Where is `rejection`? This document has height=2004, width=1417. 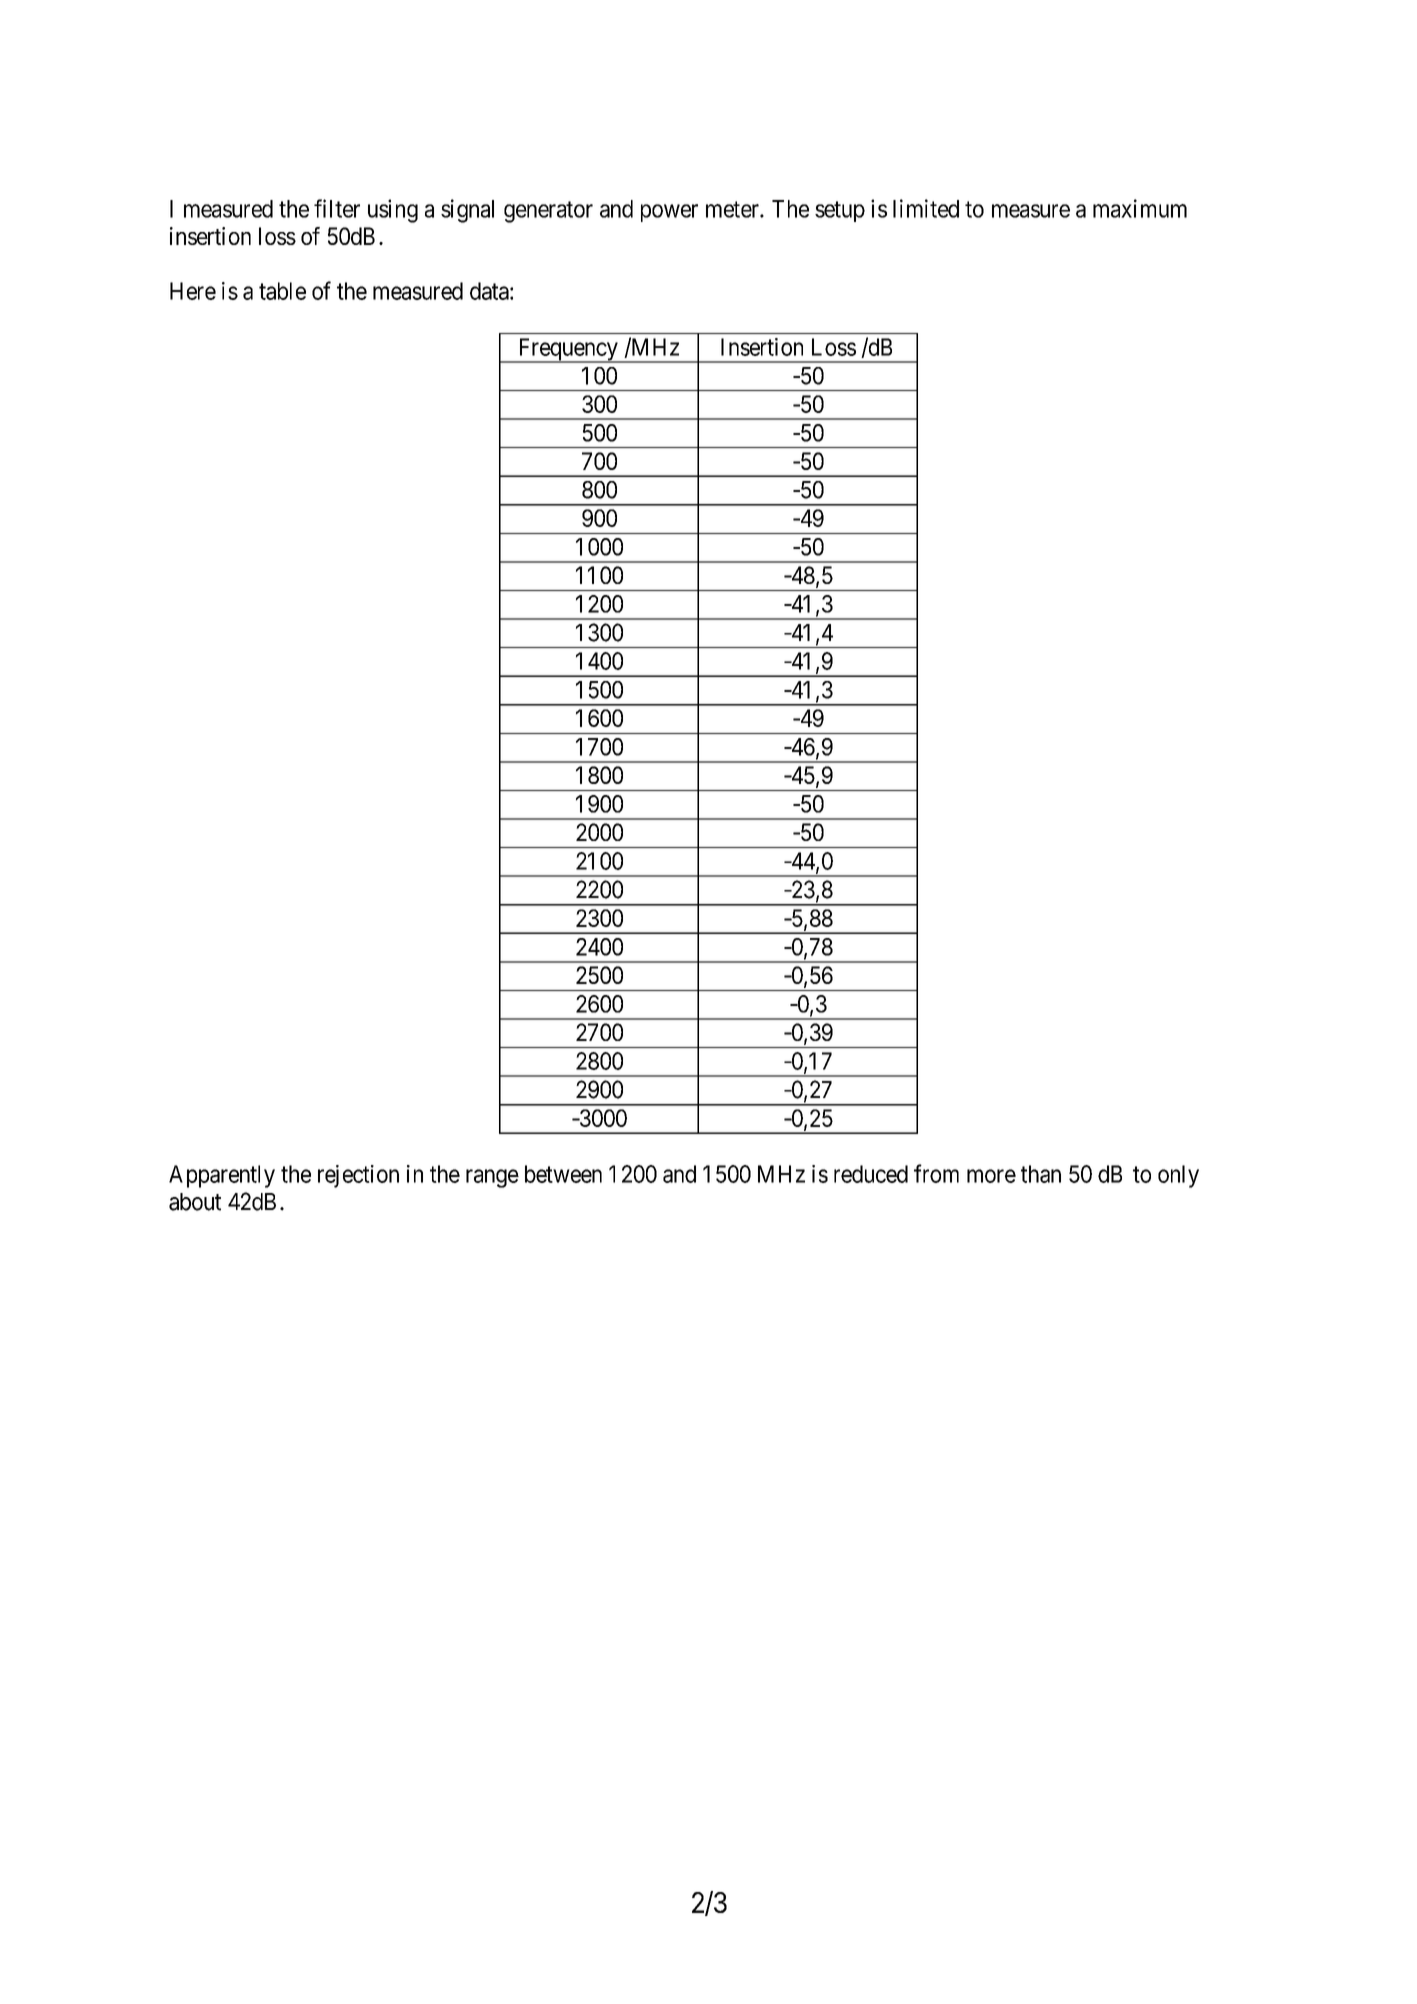 rejection is located at coordinates (358, 1176).
